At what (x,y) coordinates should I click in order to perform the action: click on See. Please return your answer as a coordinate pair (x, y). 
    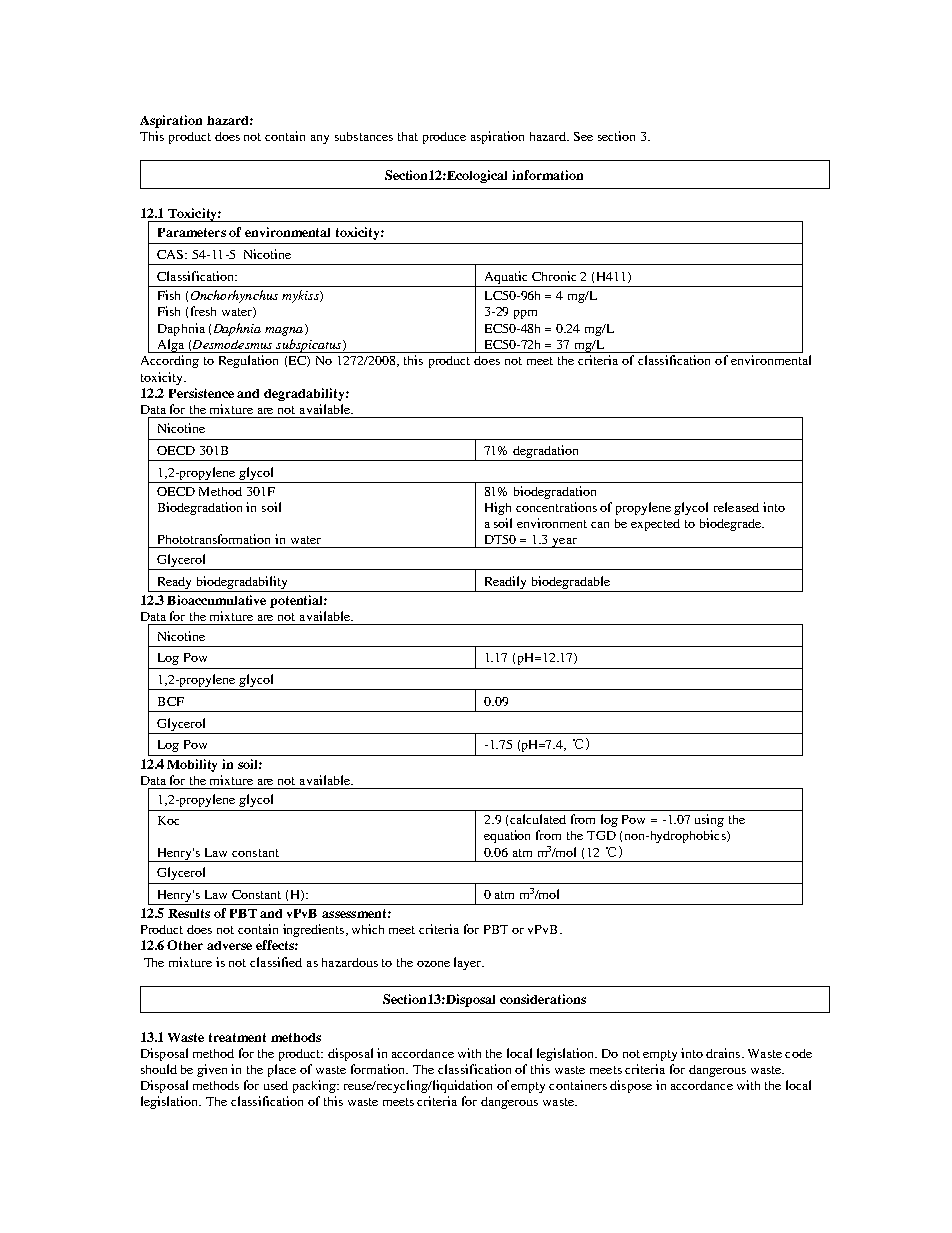
    Looking at the image, I should click on (583, 136).
